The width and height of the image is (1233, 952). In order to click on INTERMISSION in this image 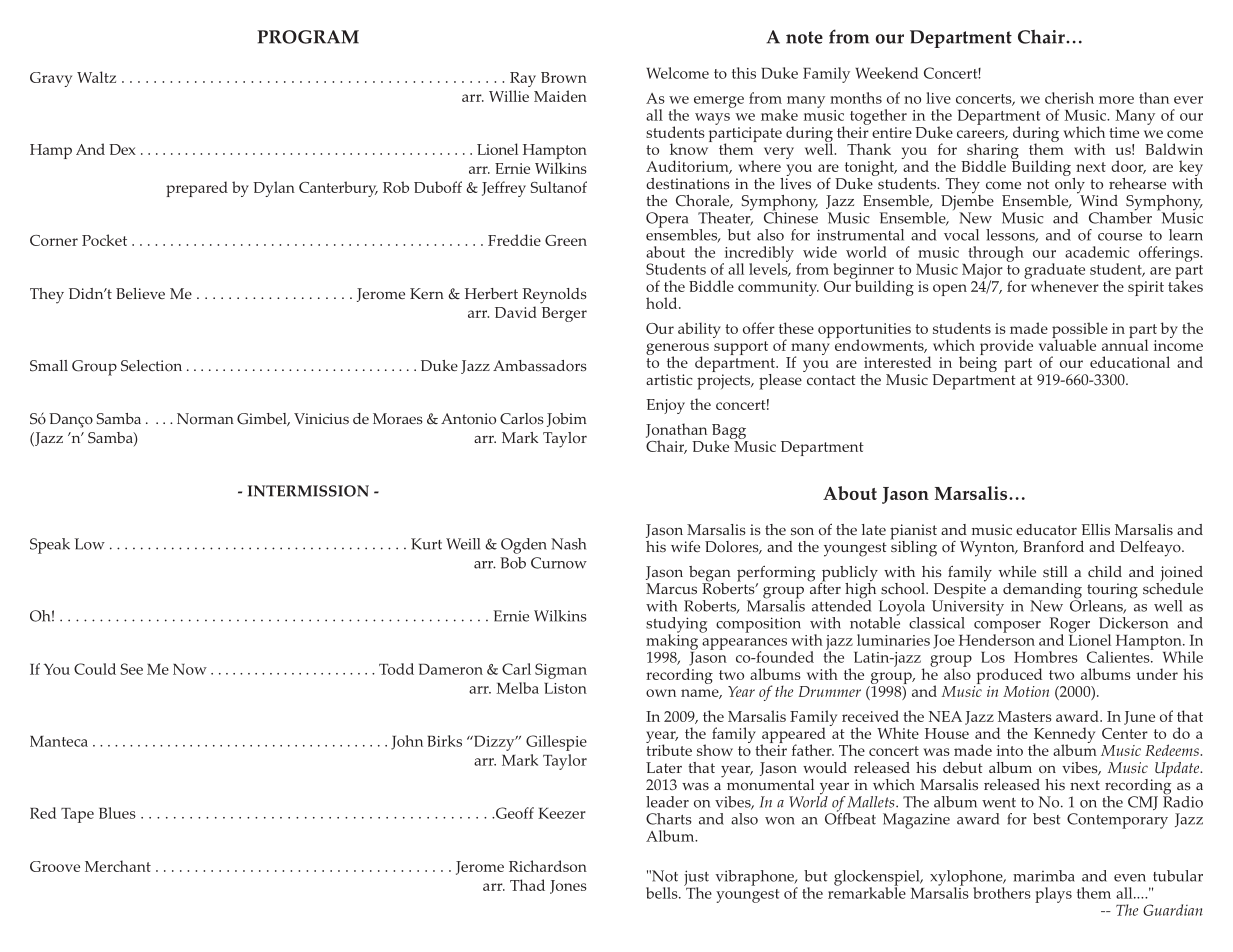, I will do `click(308, 491)`.
